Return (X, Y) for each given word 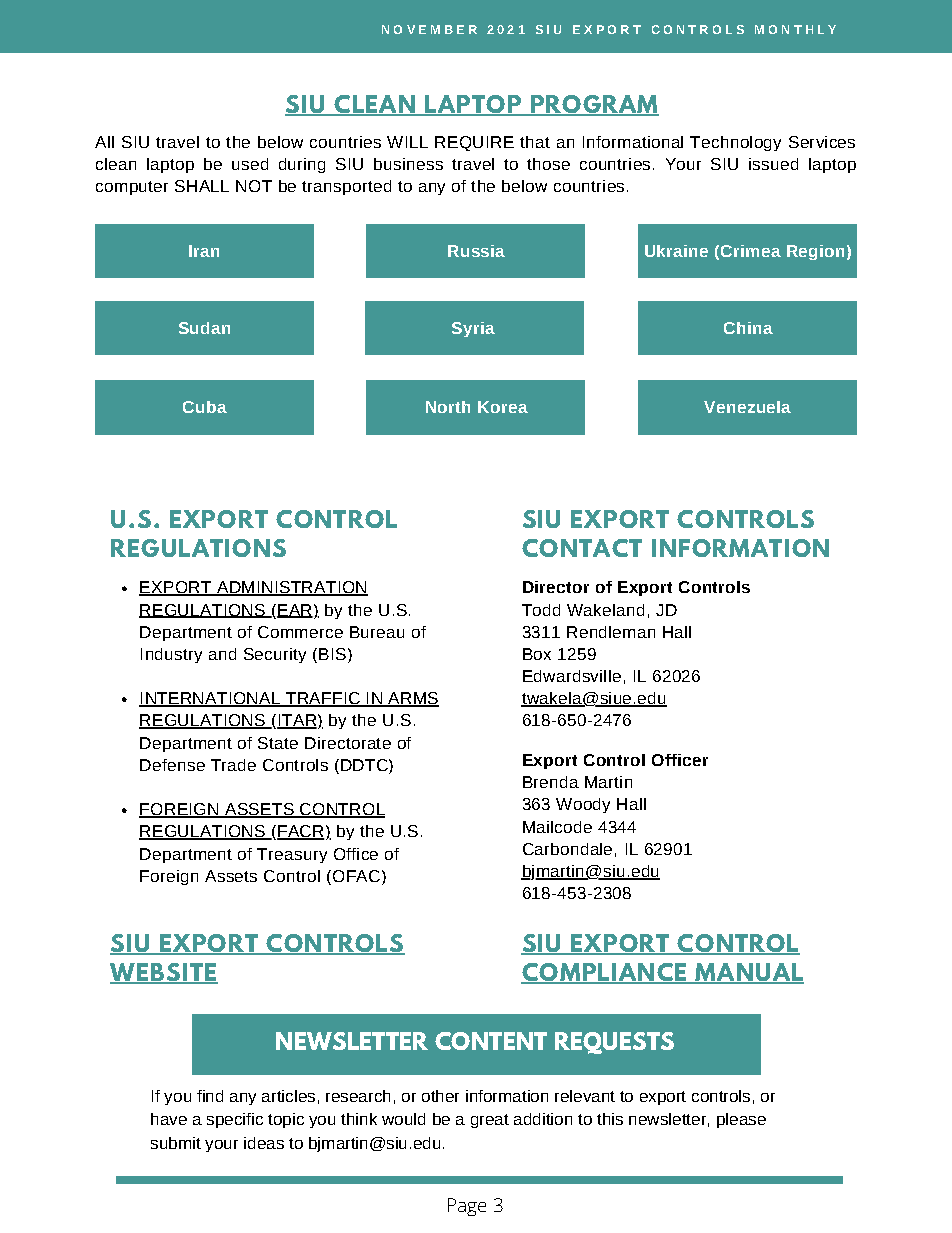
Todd (541, 610)
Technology (735, 143)
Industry (171, 655)
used (250, 164)
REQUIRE (474, 143)
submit (176, 1143)
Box (537, 654)
